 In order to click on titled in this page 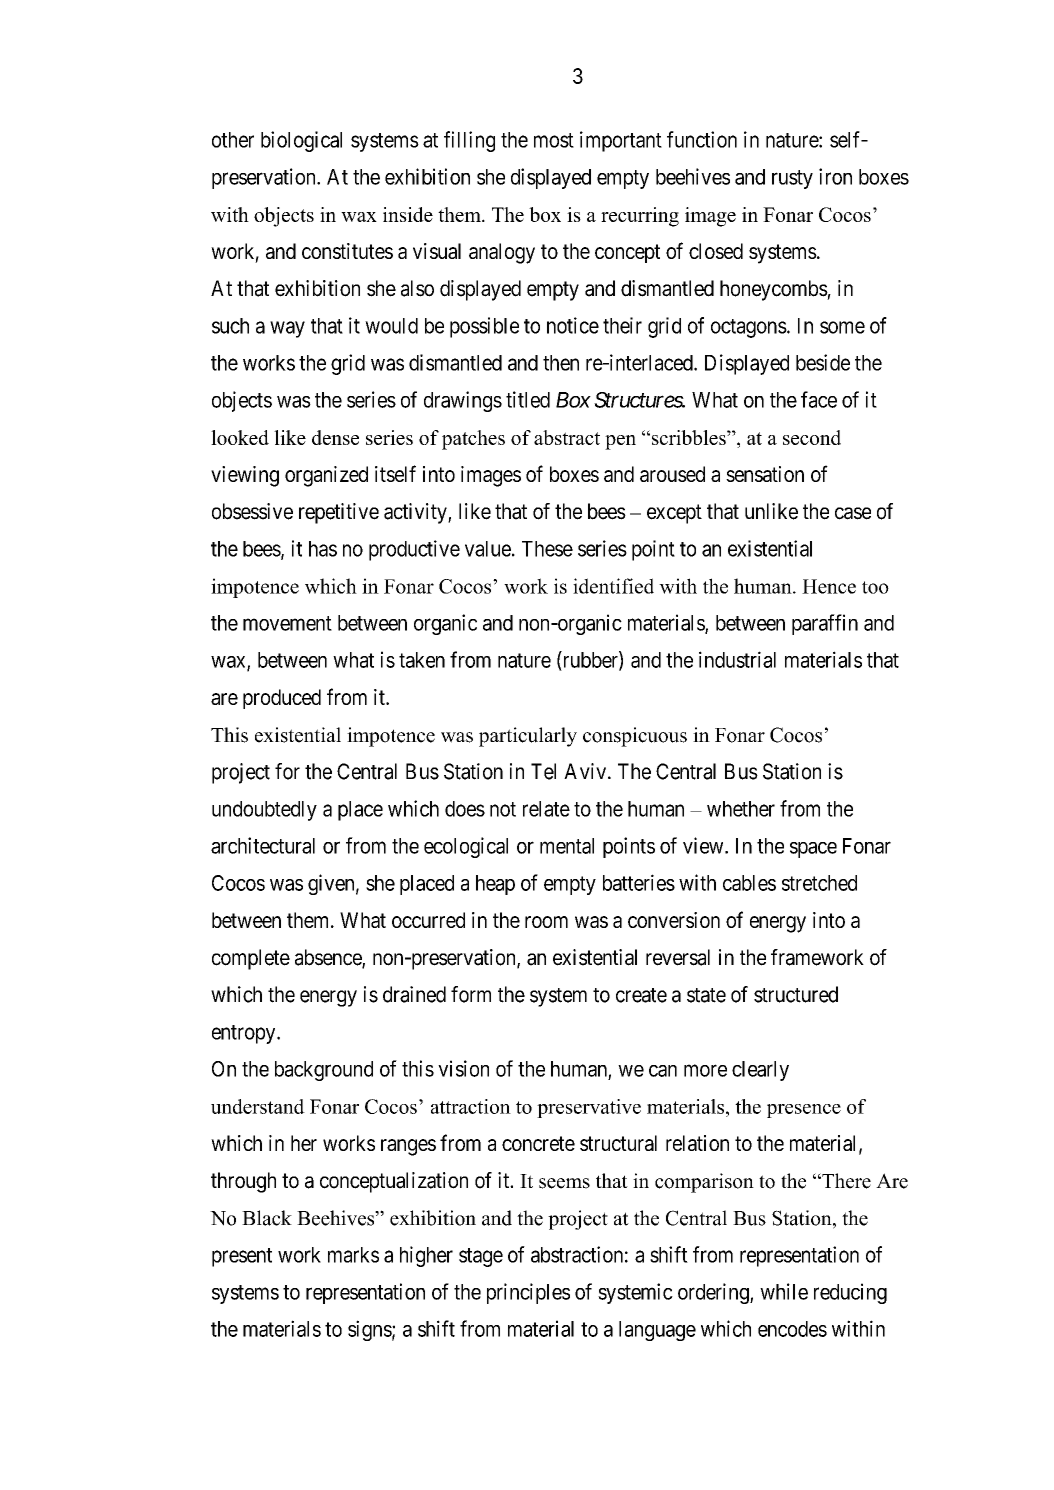, I will do `click(528, 399)`.
